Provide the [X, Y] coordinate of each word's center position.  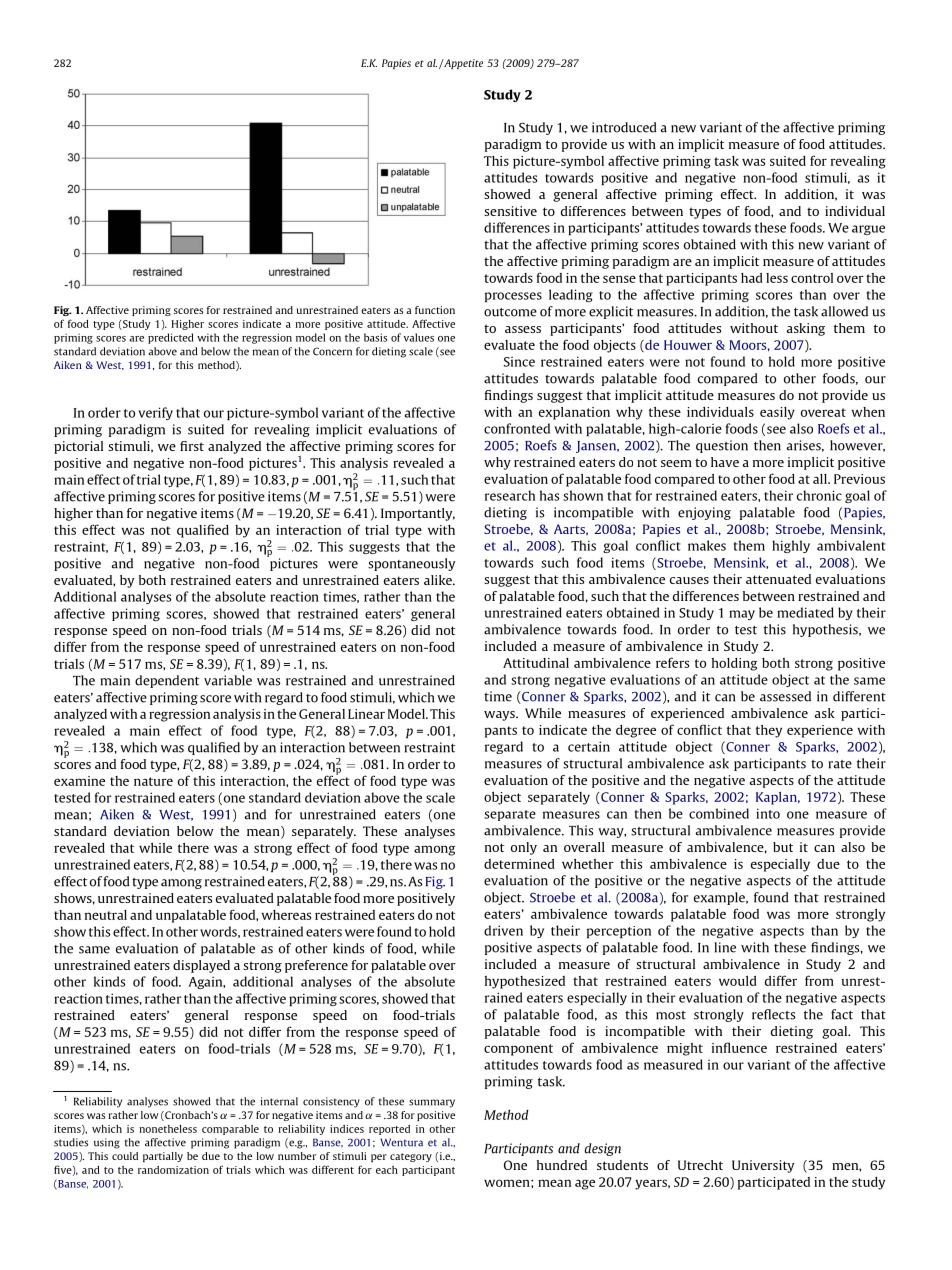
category [411, 1157]
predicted [170, 338]
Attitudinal [536, 663]
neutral [106, 915]
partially [163, 1157]
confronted [517, 428]
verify [155, 413]
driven [503, 930]
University [763, 1166]
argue [868, 230]
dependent [167, 681]
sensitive [510, 211]
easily [777, 413]
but [783, 847]
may [742, 615]
